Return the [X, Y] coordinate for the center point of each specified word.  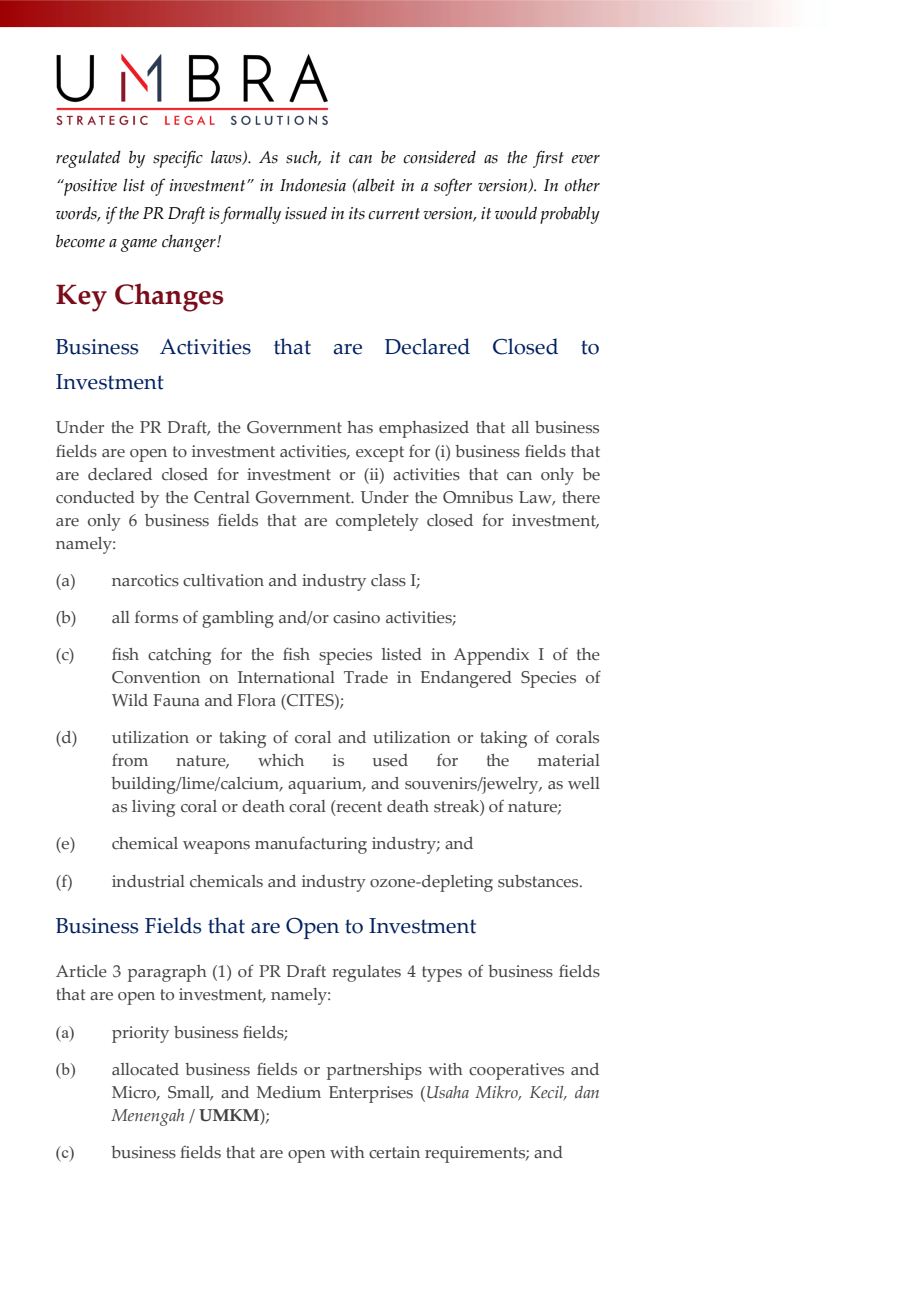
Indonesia [313, 185]
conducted [95, 497]
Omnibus [478, 497]
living [153, 808]
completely [377, 522]
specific [178, 159]
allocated [145, 1069]
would [516, 213]
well [584, 783]
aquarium [326, 785]
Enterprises [371, 1094]
